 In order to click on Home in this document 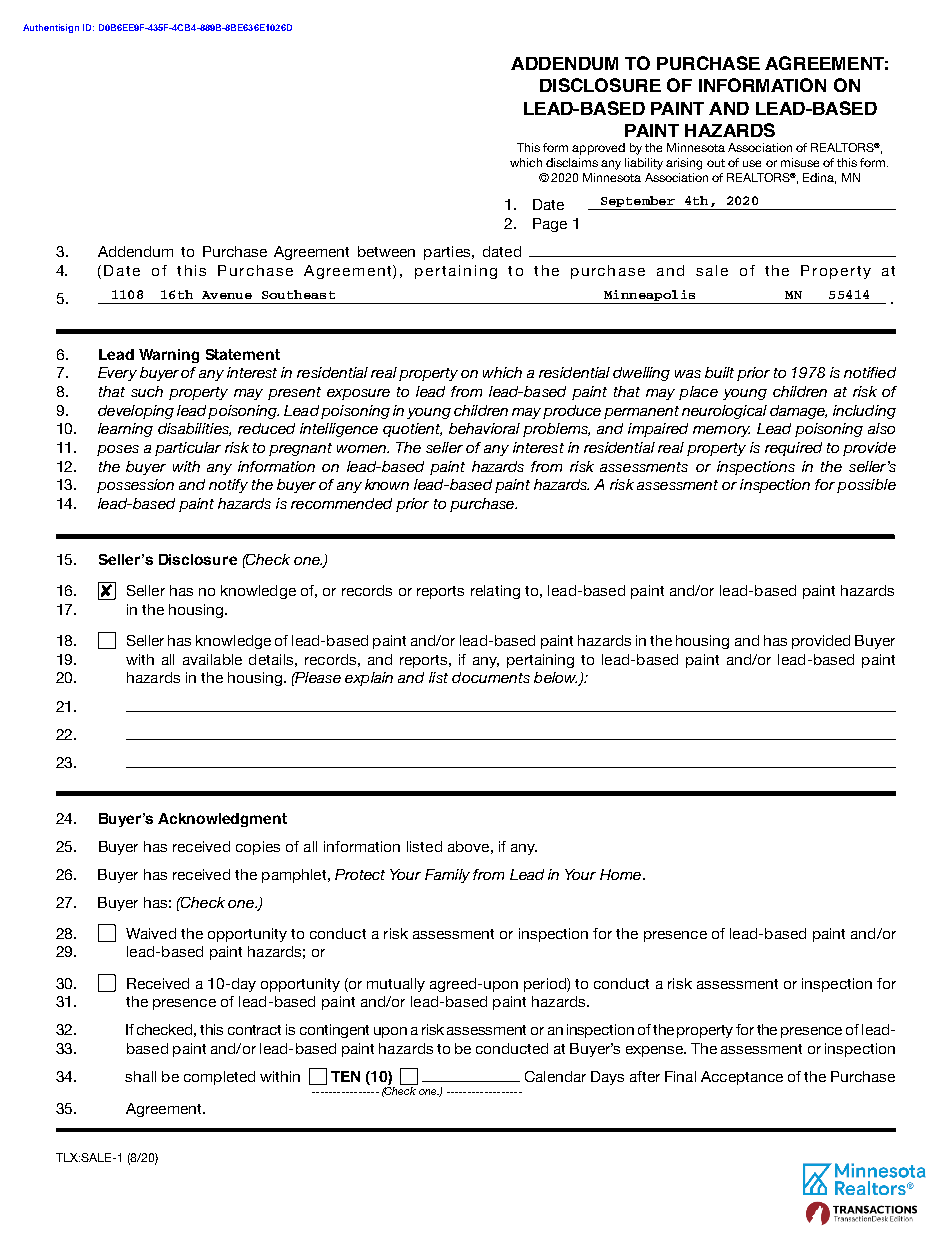, I will do `click(620, 874)`.
